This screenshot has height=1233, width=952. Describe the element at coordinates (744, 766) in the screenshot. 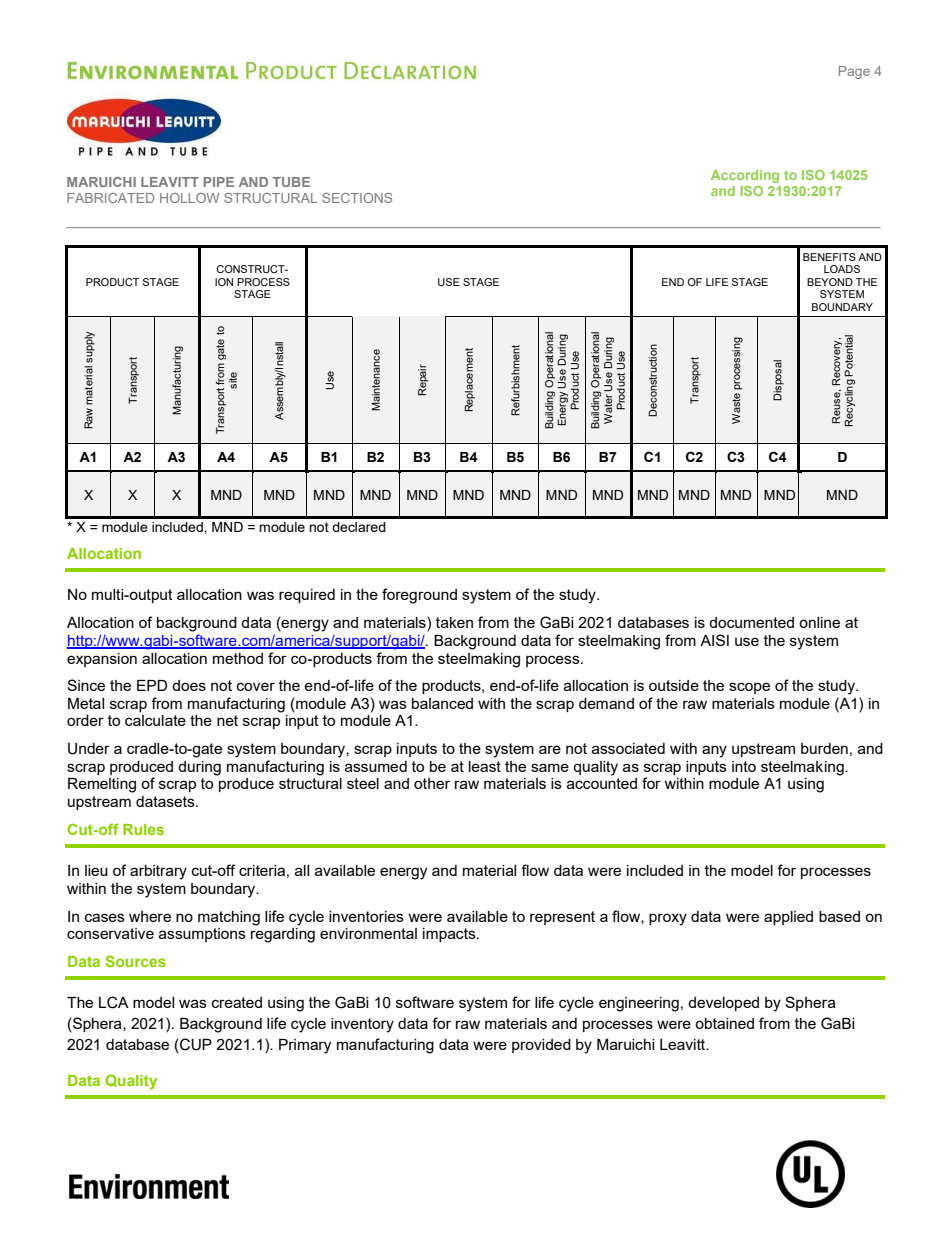

I see `into` at that location.
